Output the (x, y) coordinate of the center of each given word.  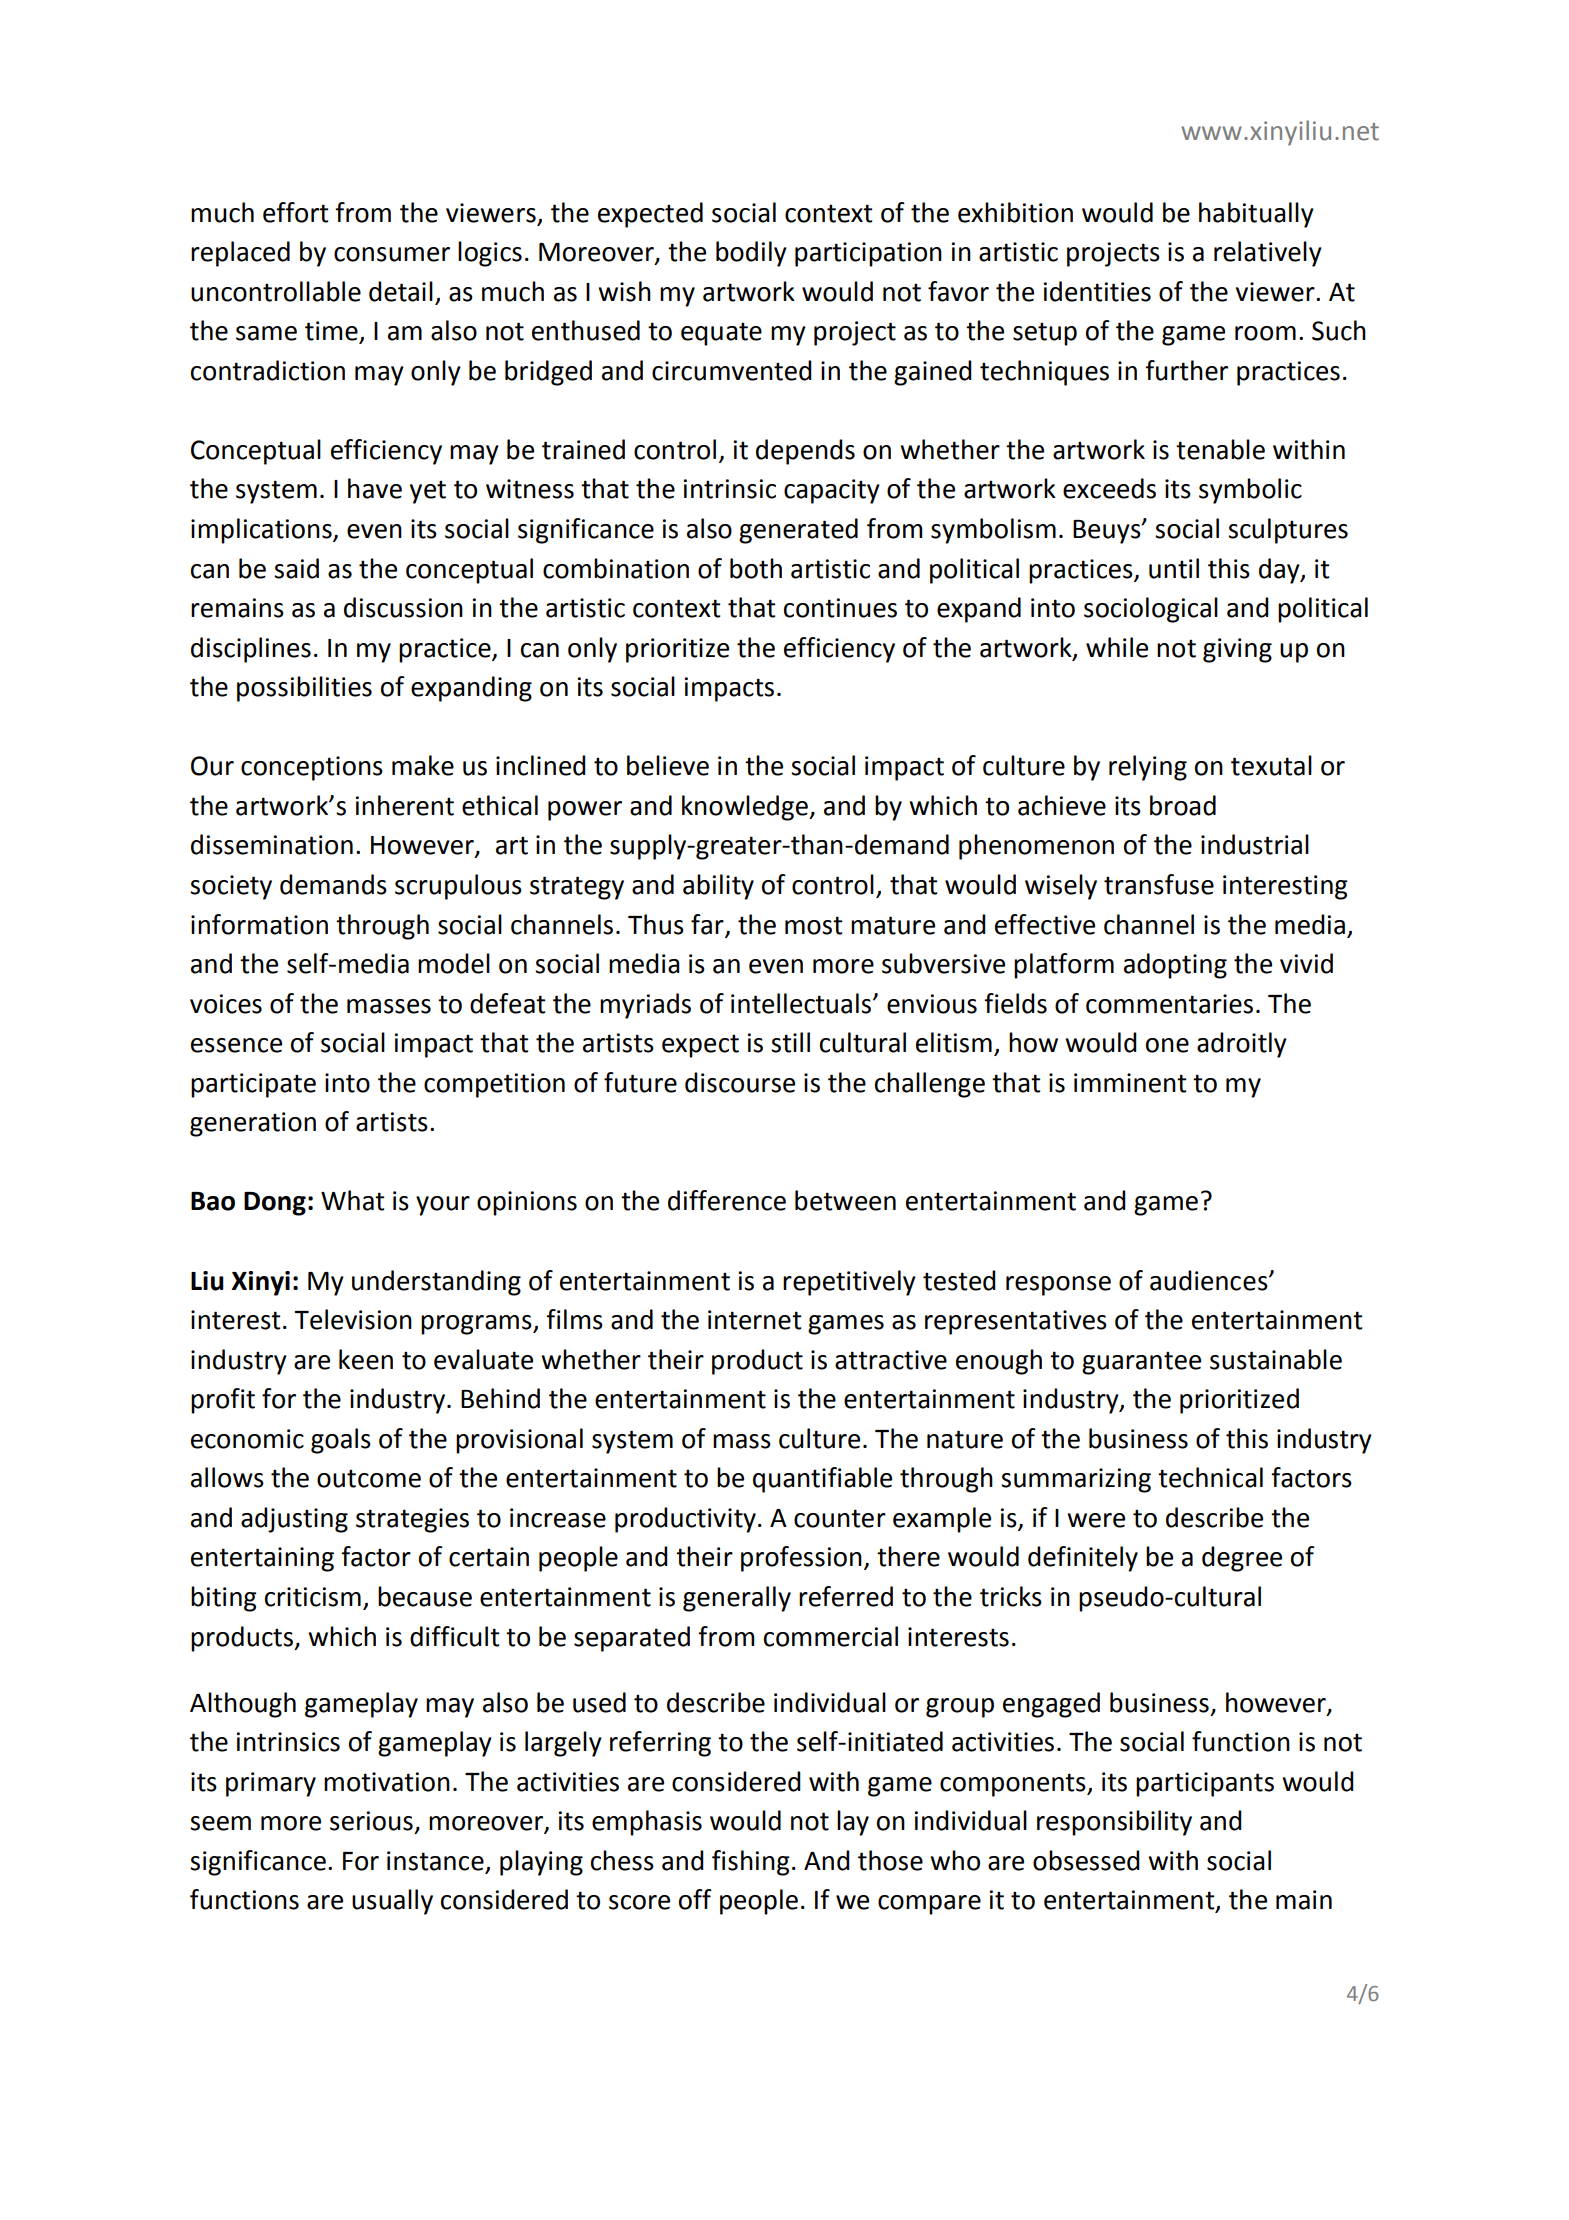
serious (371, 1821)
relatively (1268, 254)
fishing (751, 1863)
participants (1205, 1784)
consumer (392, 254)
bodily (751, 254)
